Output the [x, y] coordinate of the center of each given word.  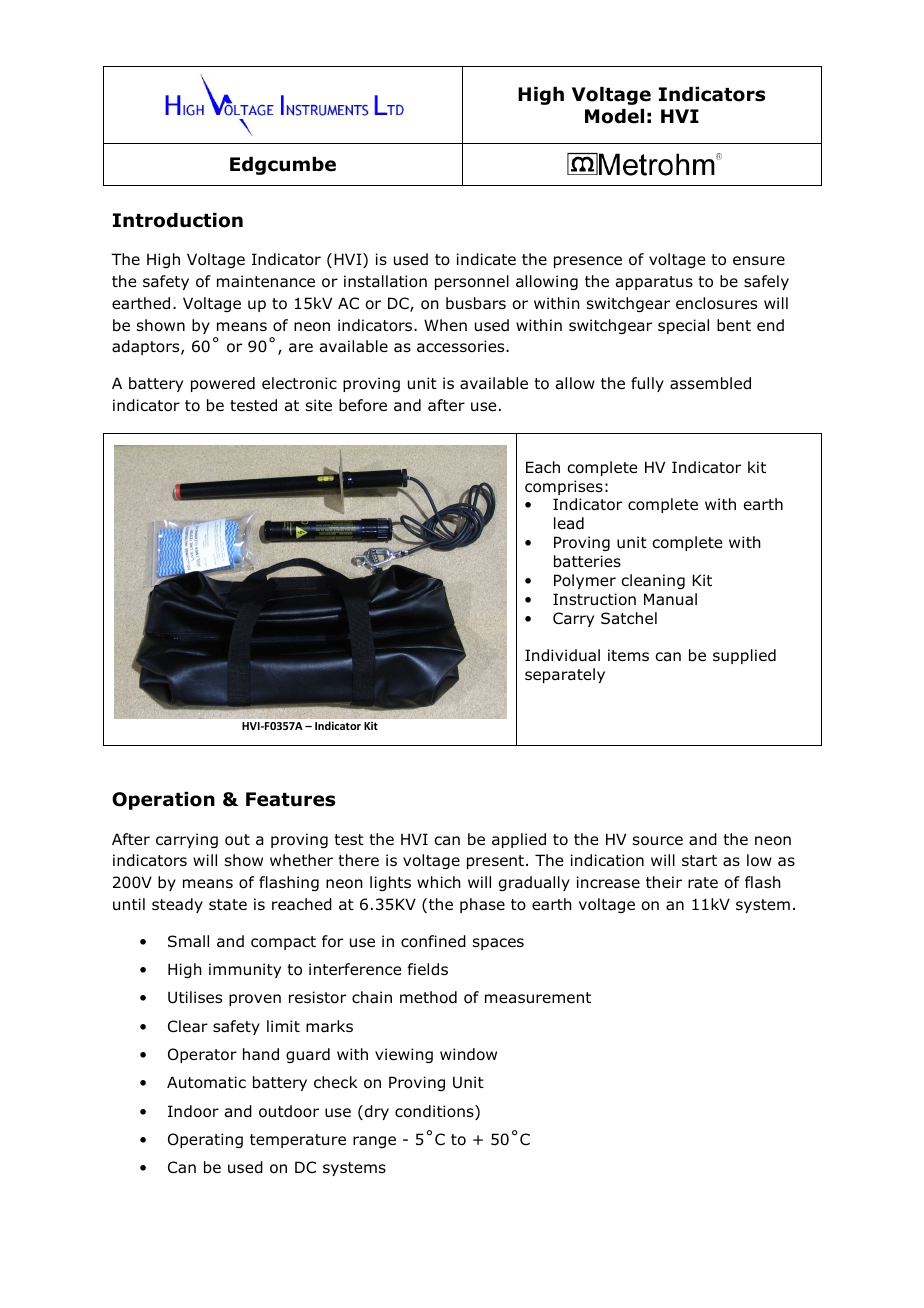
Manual [670, 599]
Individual [562, 655]
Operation [163, 801]
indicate [486, 259]
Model [614, 116]
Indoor [193, 1111]
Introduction [178, 220]
